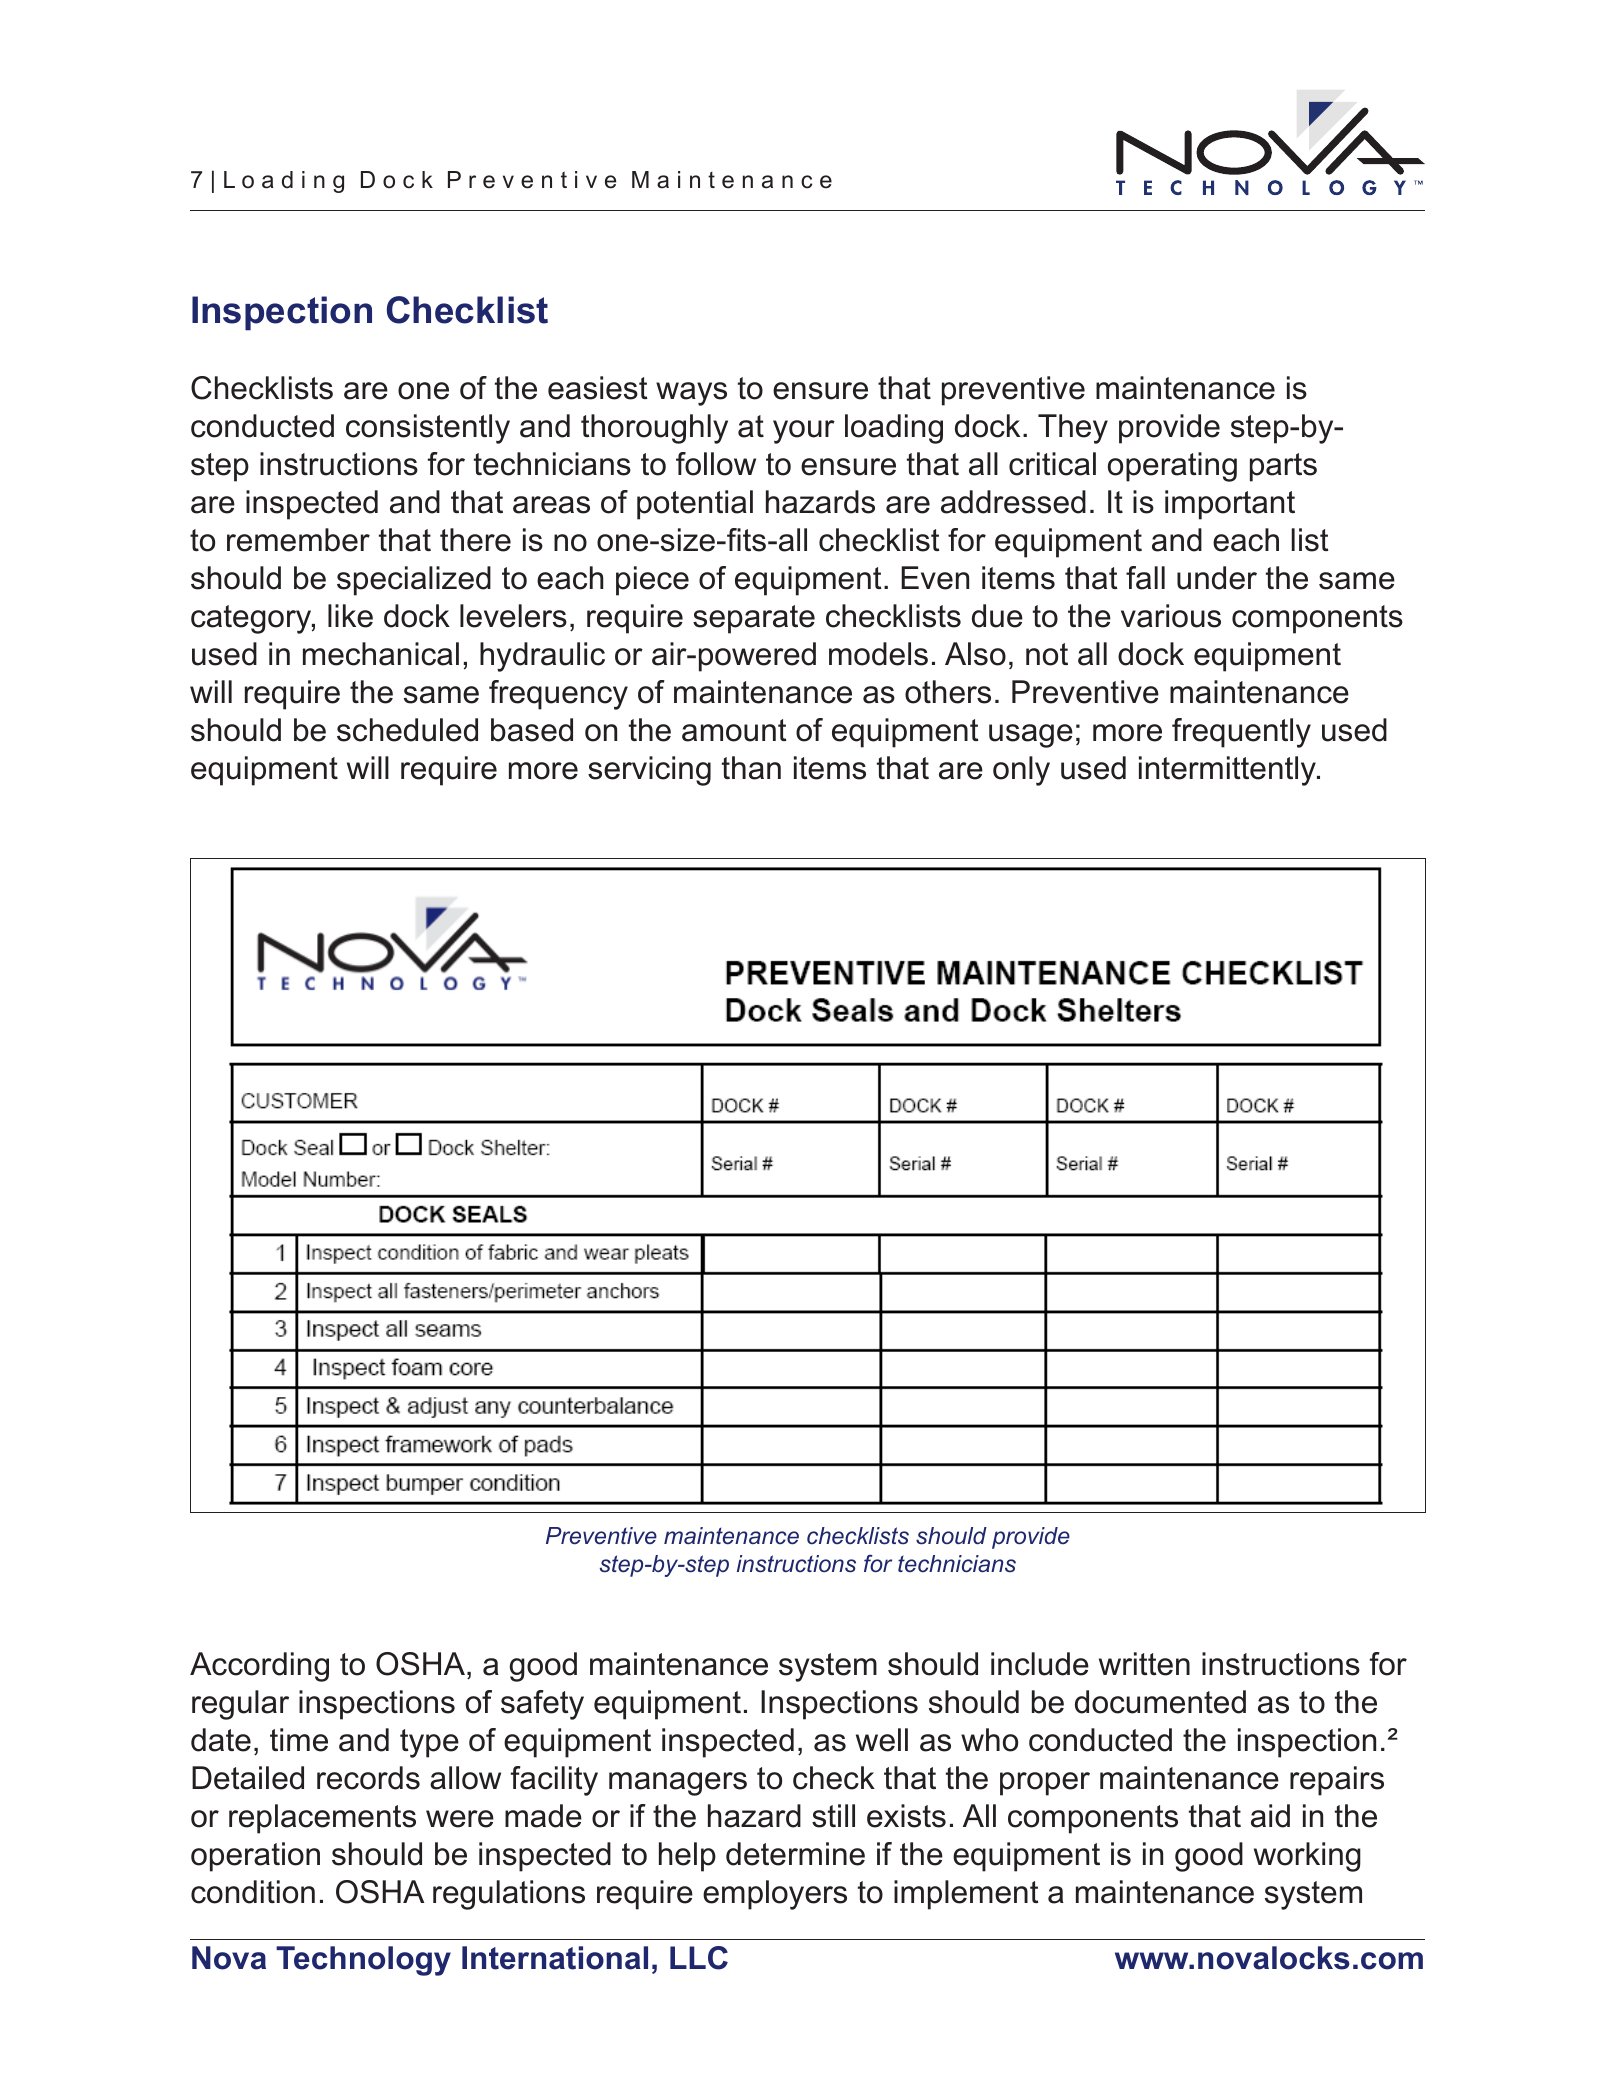 This document has height=2089, width=1615. Describe the element at coordinates (363, 1961) in the document. I see `Technology` at that location.
